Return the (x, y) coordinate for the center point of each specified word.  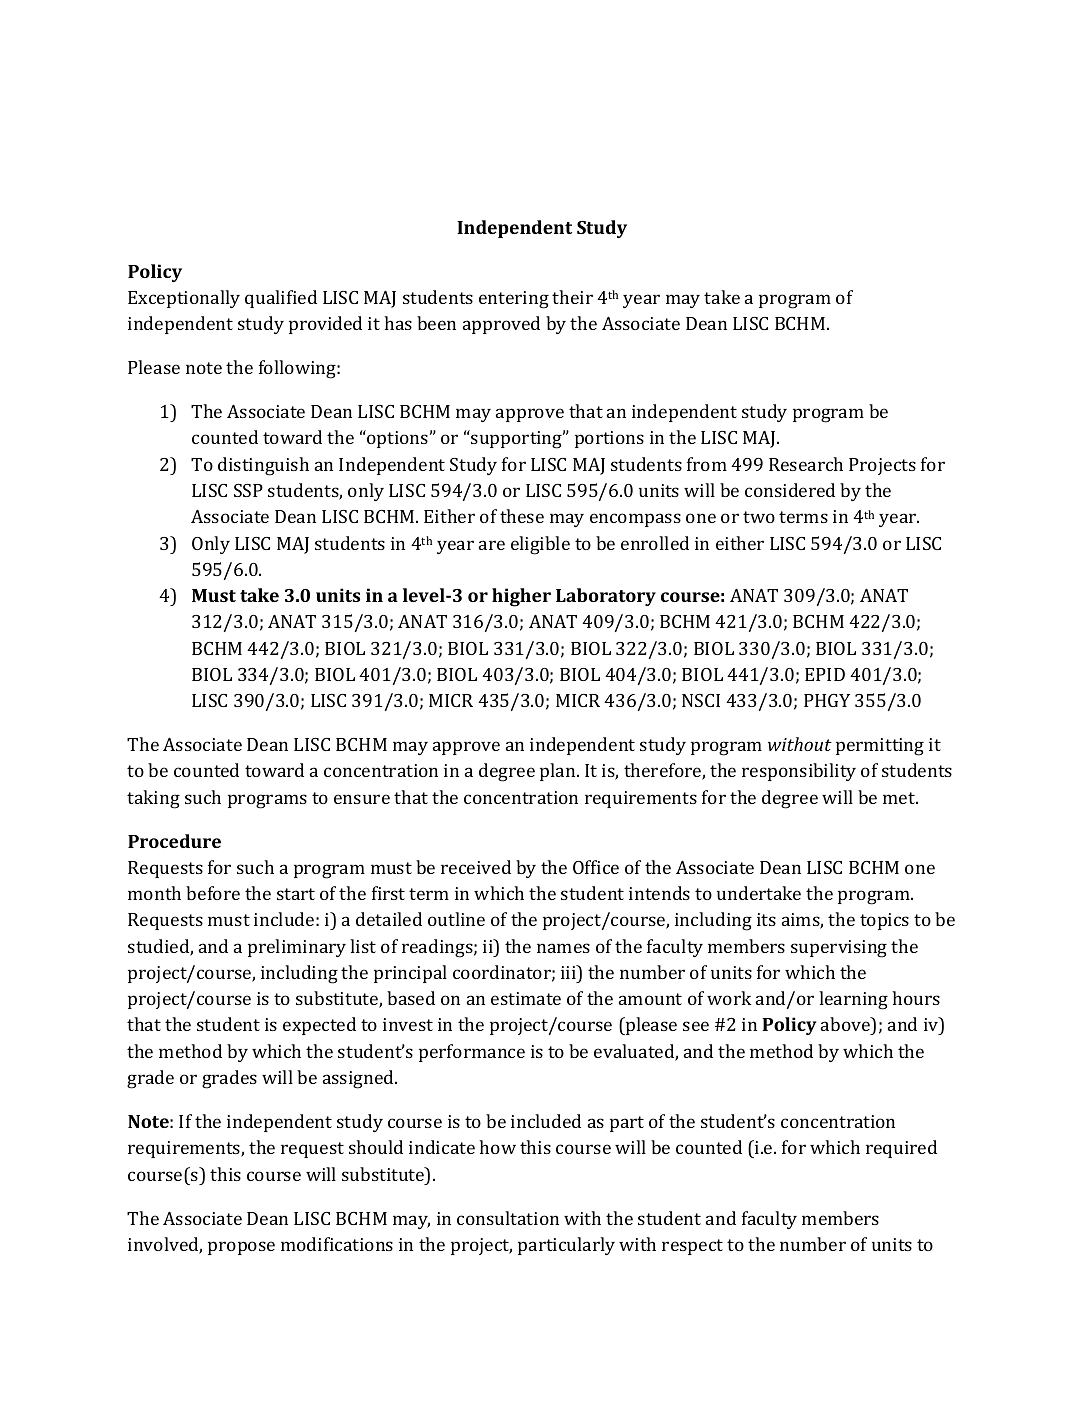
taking (153, 799)
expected (319, 1026)
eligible (540, 545)
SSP (248, 490)
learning (853, 1000)
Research (806, 464)
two (759, 517)
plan (559, 772)
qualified (281, 299)
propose (241, 1248)
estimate (526, 998)
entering (514, 300)
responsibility (799, 772)
